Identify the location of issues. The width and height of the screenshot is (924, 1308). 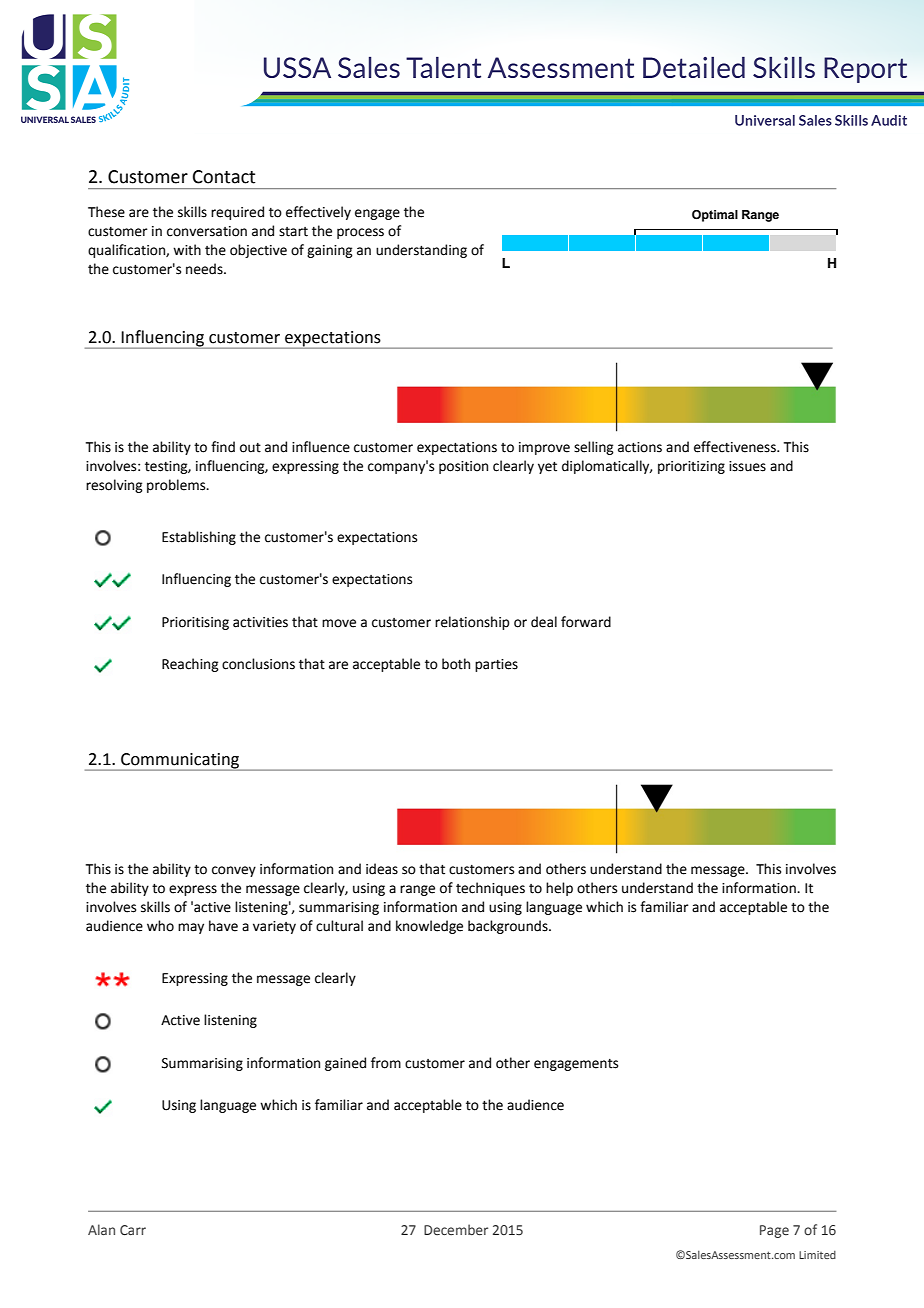
(747, 466).
